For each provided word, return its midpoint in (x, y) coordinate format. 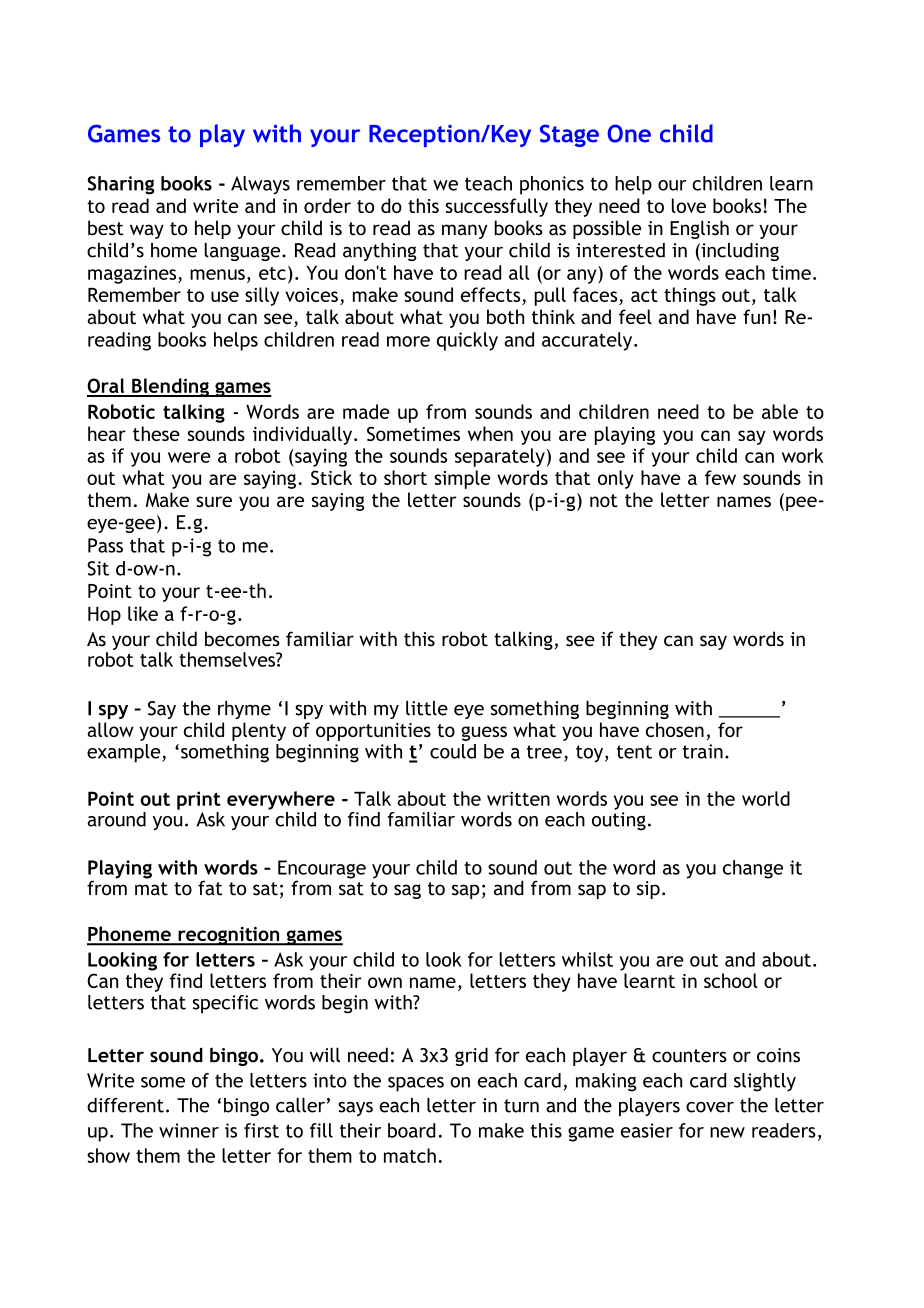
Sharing (121, 185)
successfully (496, 207)
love (689, 205)
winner (189, 1130)
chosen (675, 729)
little (427, 708)
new (727, 1132)
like (143, 613)
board (412, 1130)
